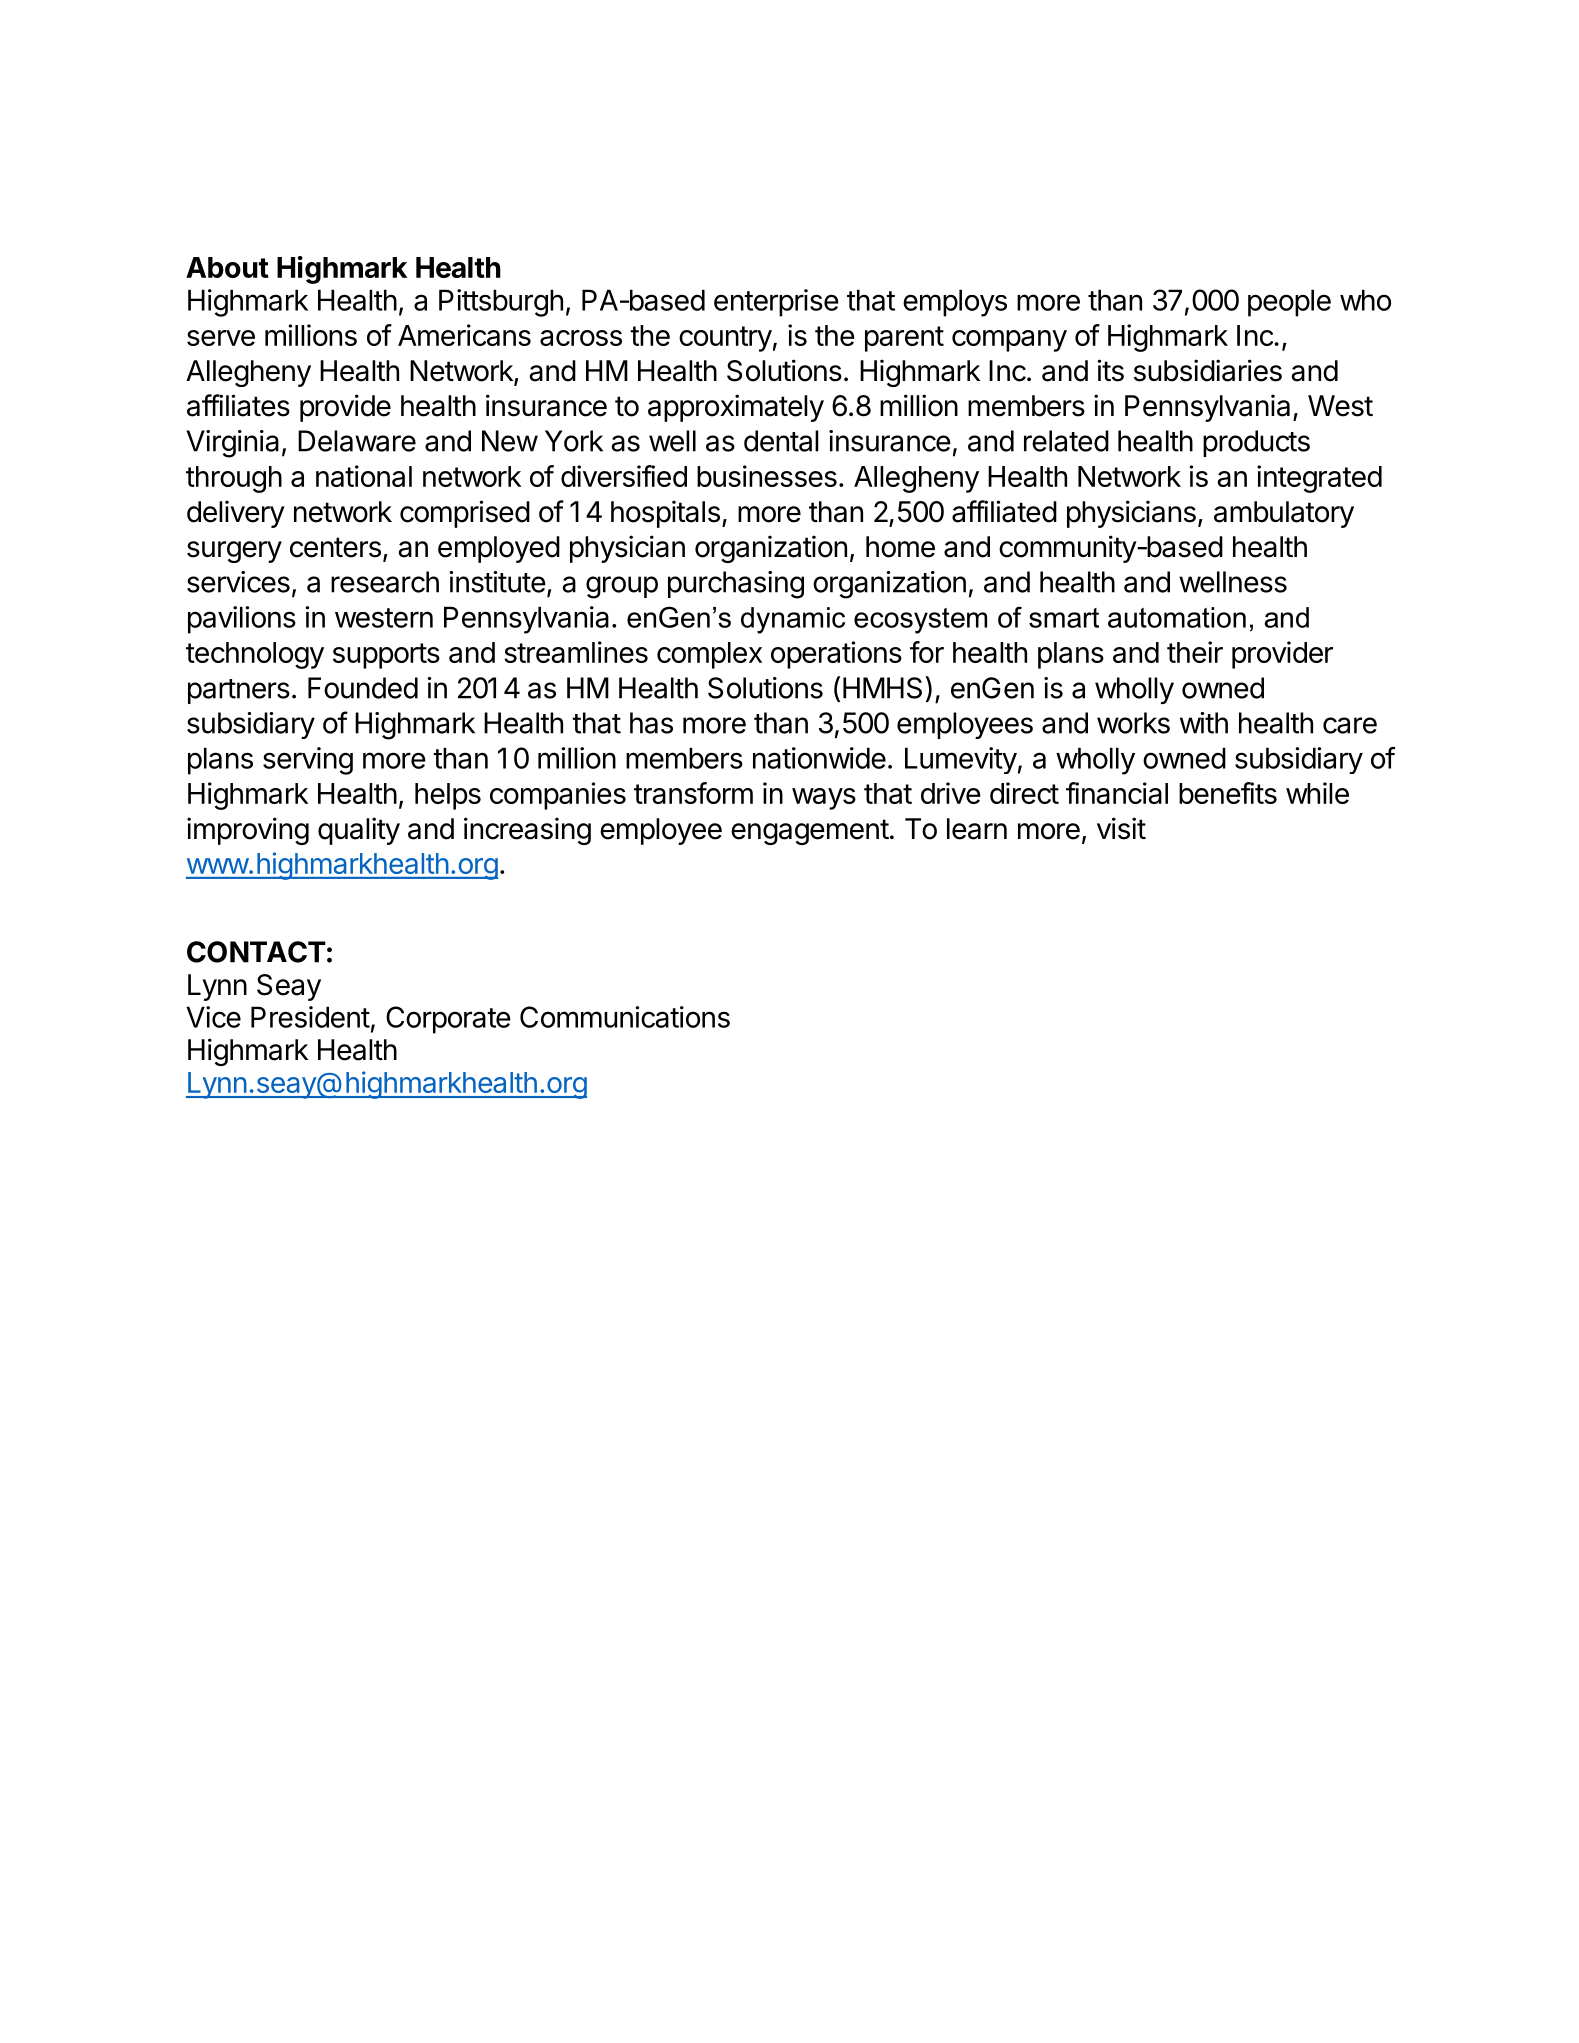  What do you see at coordinates (776, 303) in the image?
I see `enterprise` at bounding box center [776, 303].
